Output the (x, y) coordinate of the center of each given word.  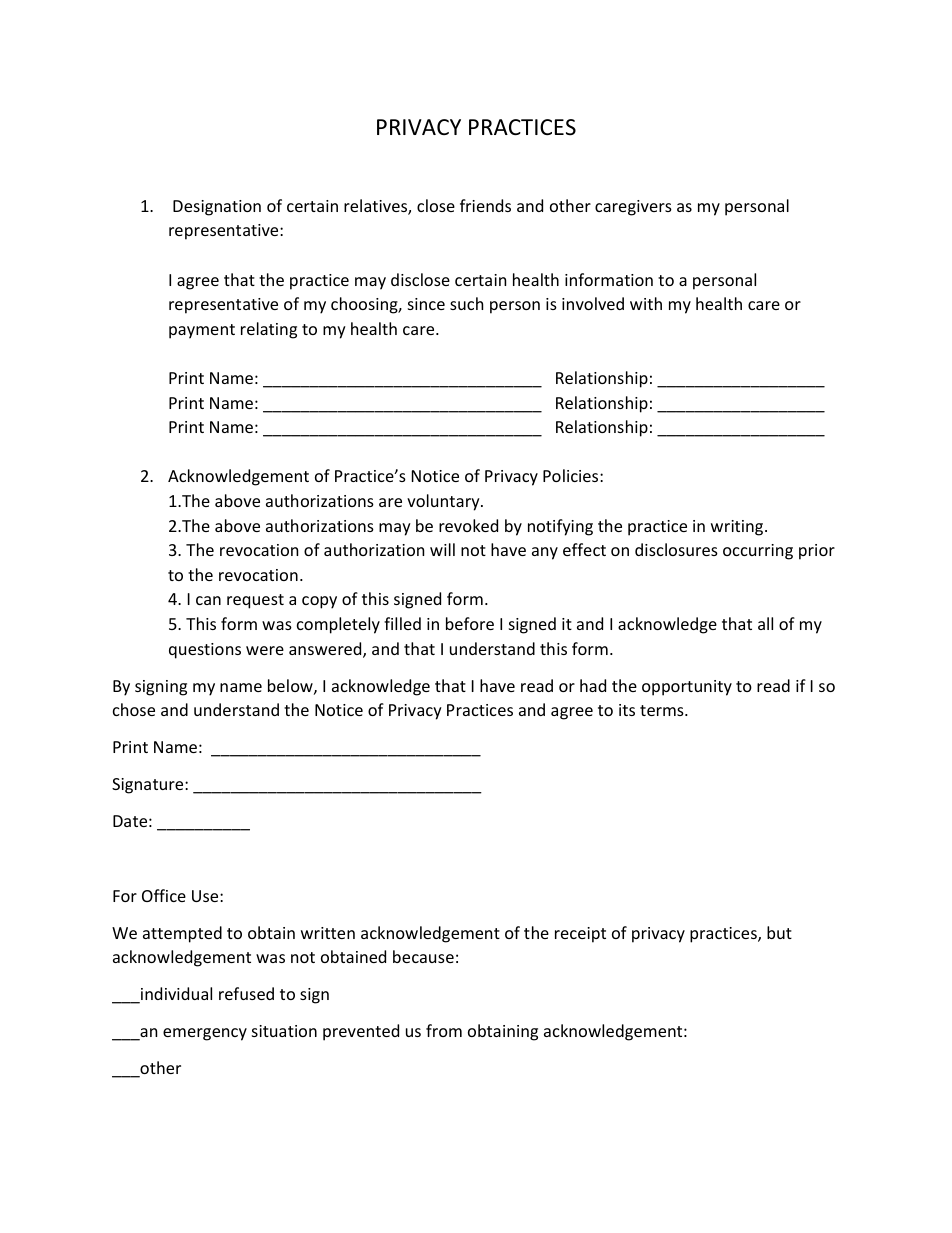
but (779, 932)
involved (593, 303)
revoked (468, 525)
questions (205, 651)
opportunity (687, 688)
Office (164, 895)
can (208, 600)
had (593, 685)
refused (246, 993)
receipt (580, 935)
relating (269, 330)
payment (202, 331)
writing (738, 528)
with (646, 303)
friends (485, 205)
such (466, 303)
